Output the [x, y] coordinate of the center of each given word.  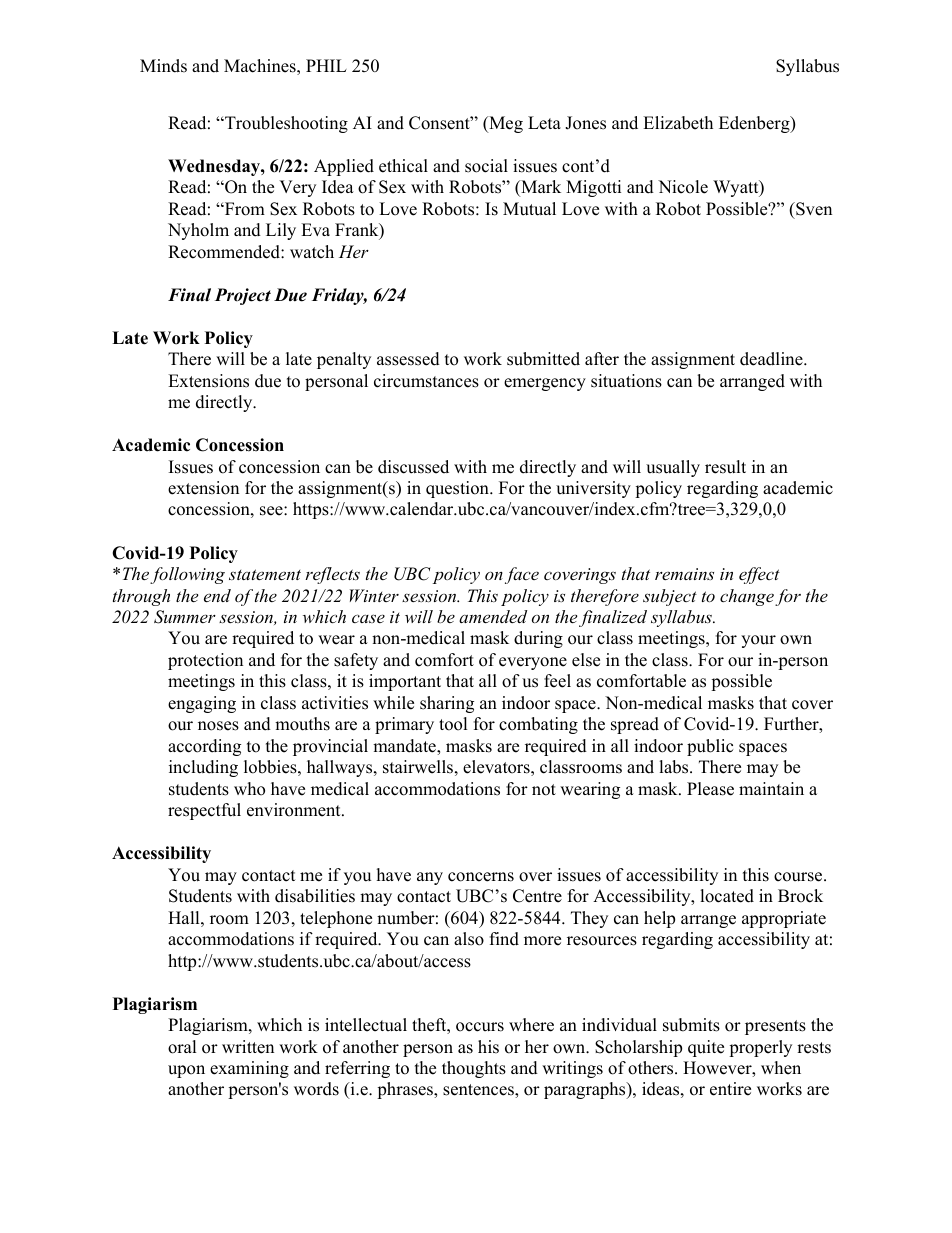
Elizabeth [678, 123]
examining [249, 1069]
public [710, 747]
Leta [544, 123]
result [725, 467]
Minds [163, 66]
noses [218, 726]
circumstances [426, 381]
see [272, 511]
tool [453, 724]
